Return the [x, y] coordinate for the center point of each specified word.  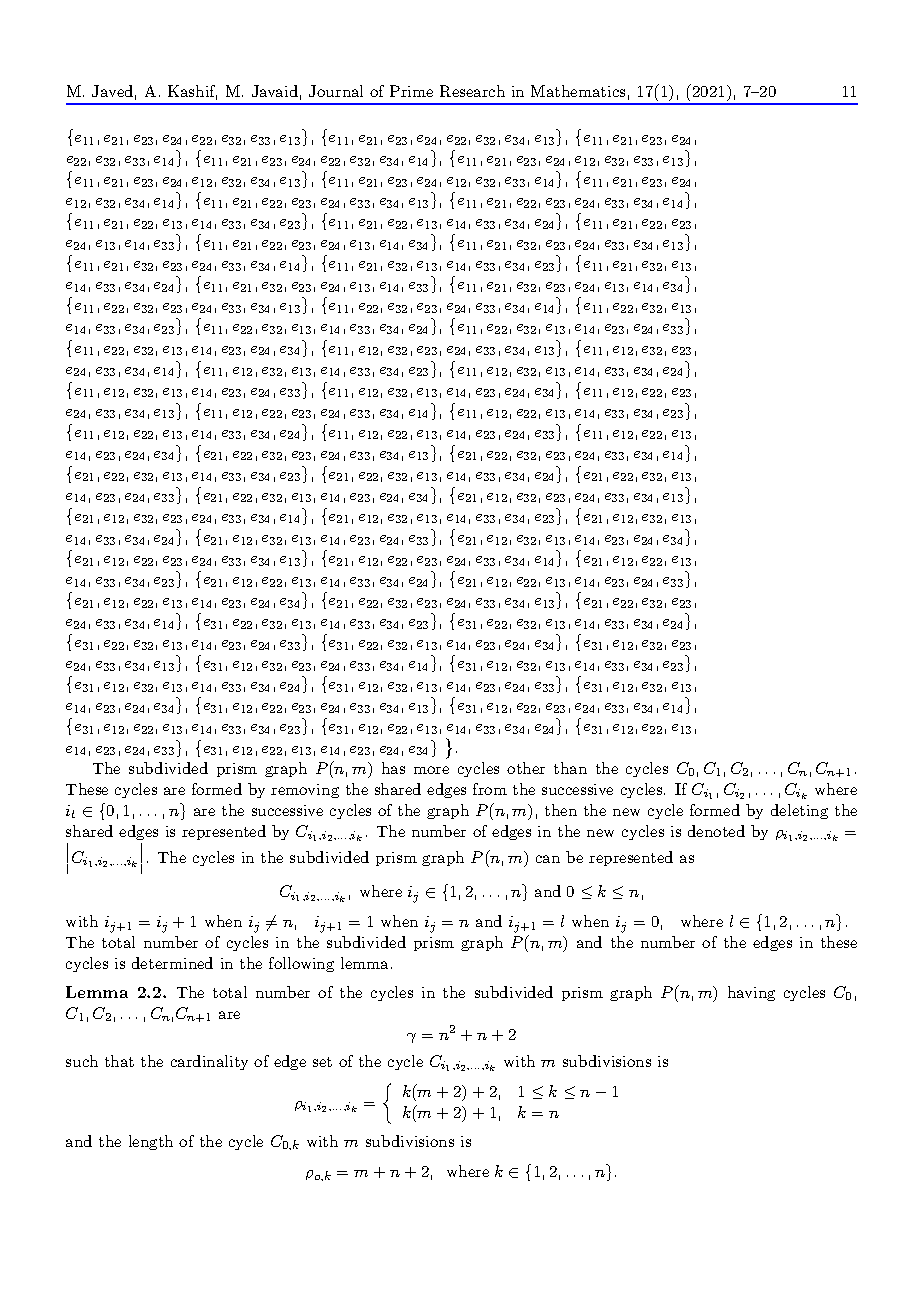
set [322, 1062]
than [570, 768]
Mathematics [578, 91]
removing [305, 791]
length [151, 1142]
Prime [411, 91]
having [751, 993]
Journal [336, 91]
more [431, 770]
